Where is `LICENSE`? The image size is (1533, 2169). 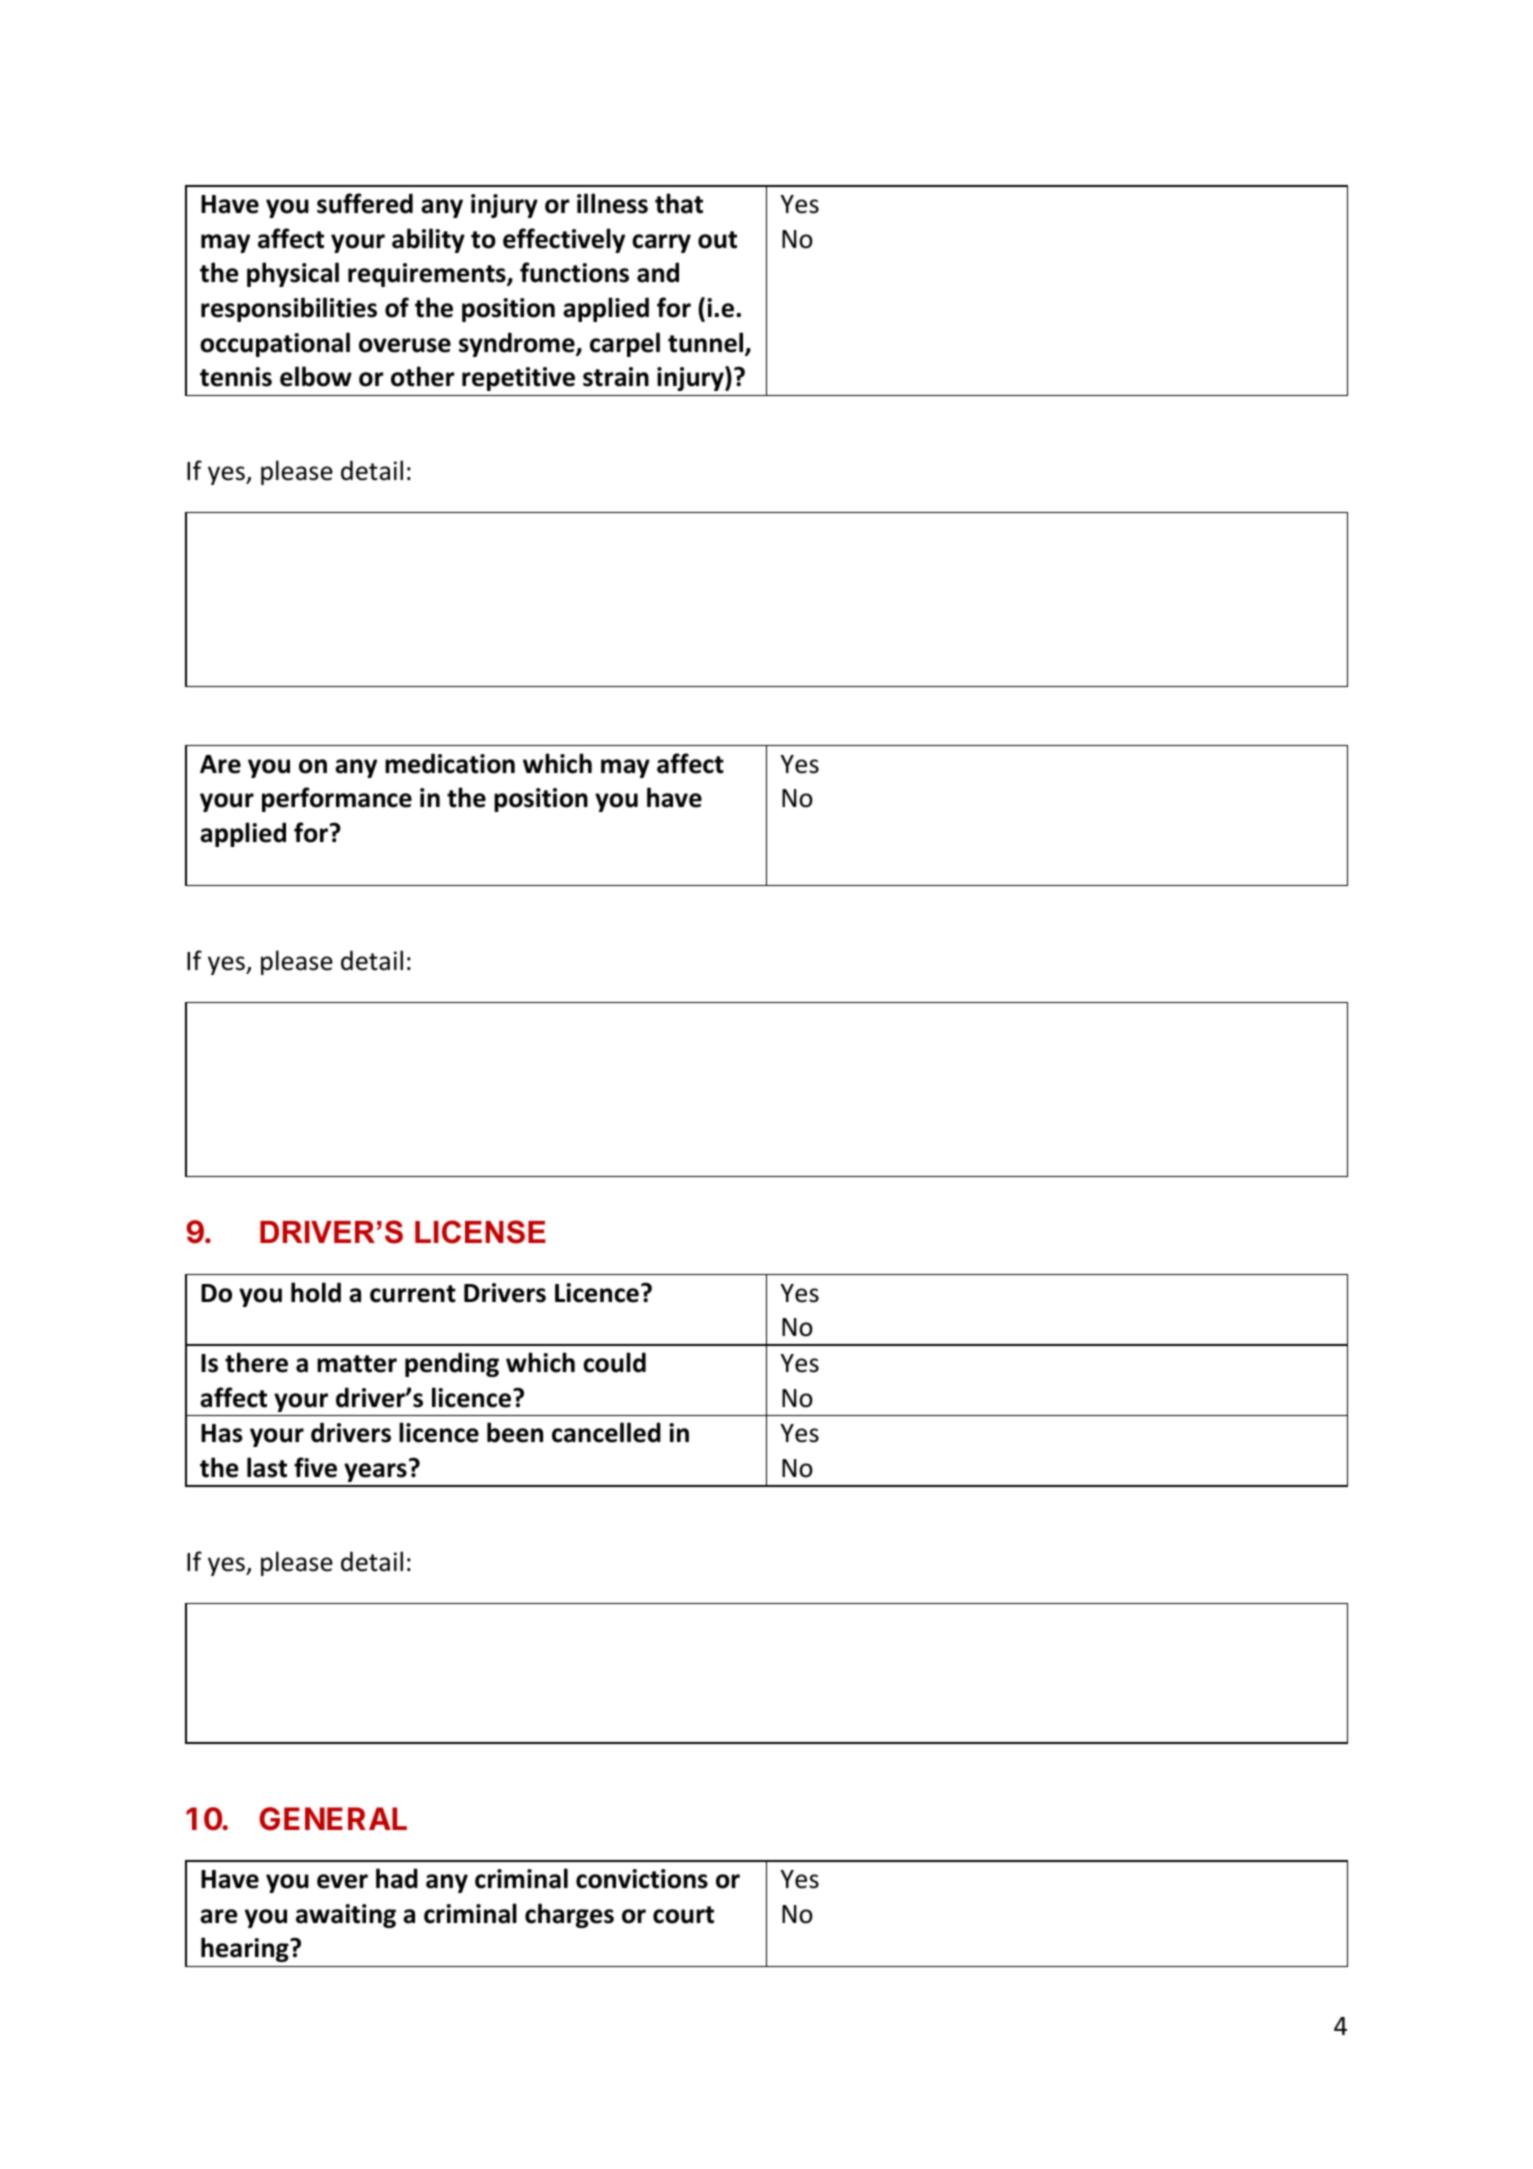 LICENSE is located at coordinates (480, 1232).
